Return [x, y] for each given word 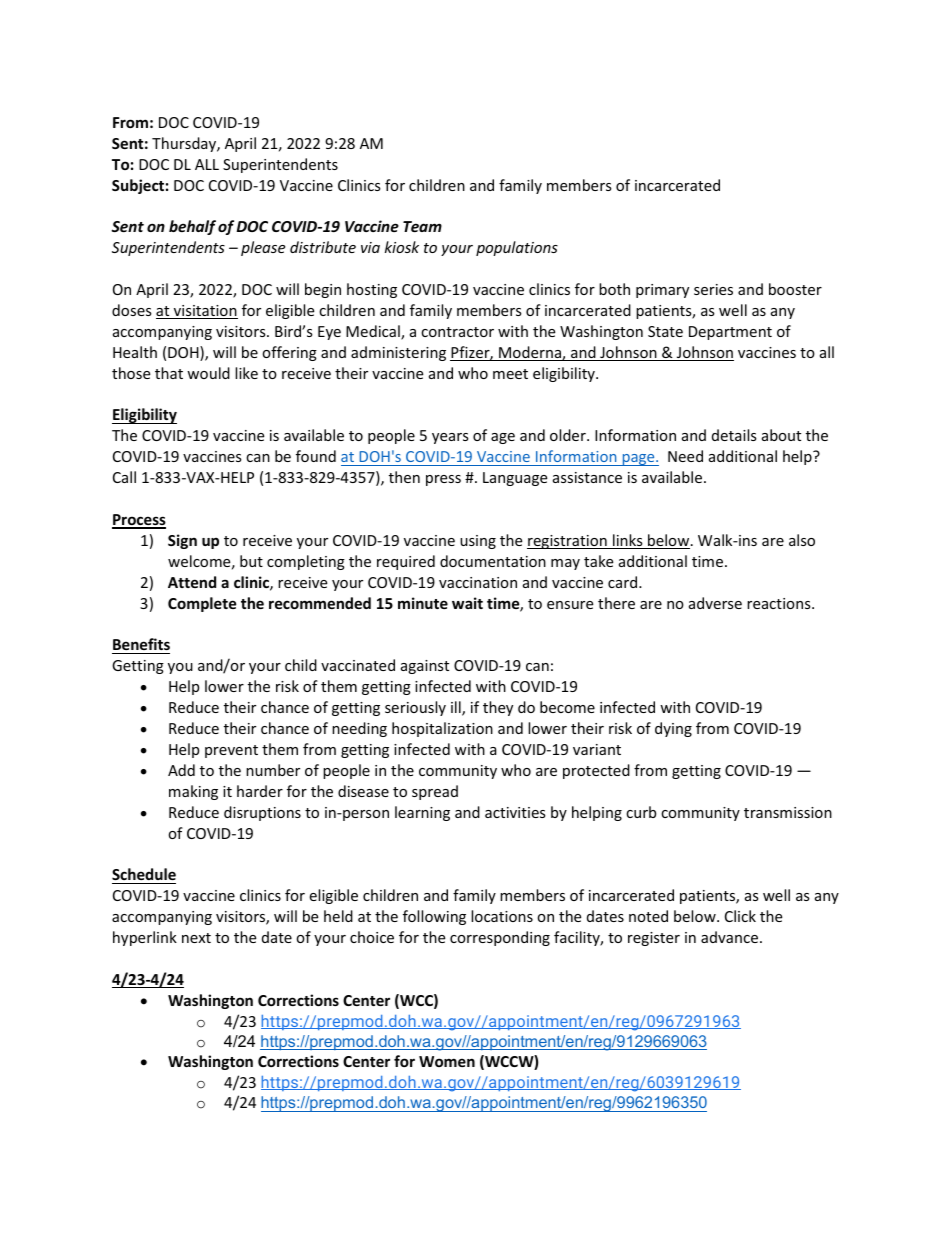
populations [517, 248]
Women [447, 1061]
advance [729, 937]
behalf [192, 227]
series [713, 289]
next [196, 938]
